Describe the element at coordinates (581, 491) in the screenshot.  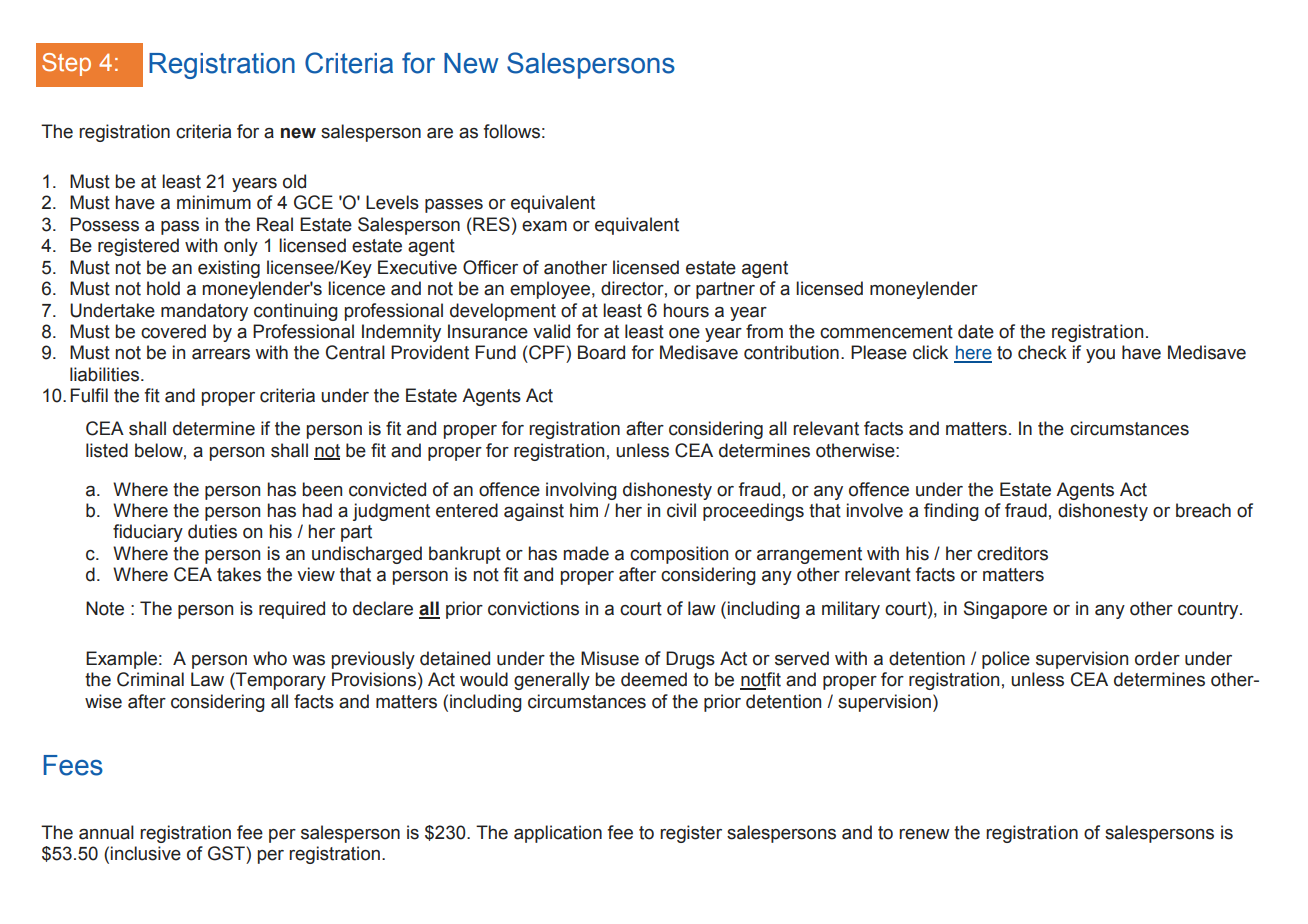
I see `involving` at that location.
